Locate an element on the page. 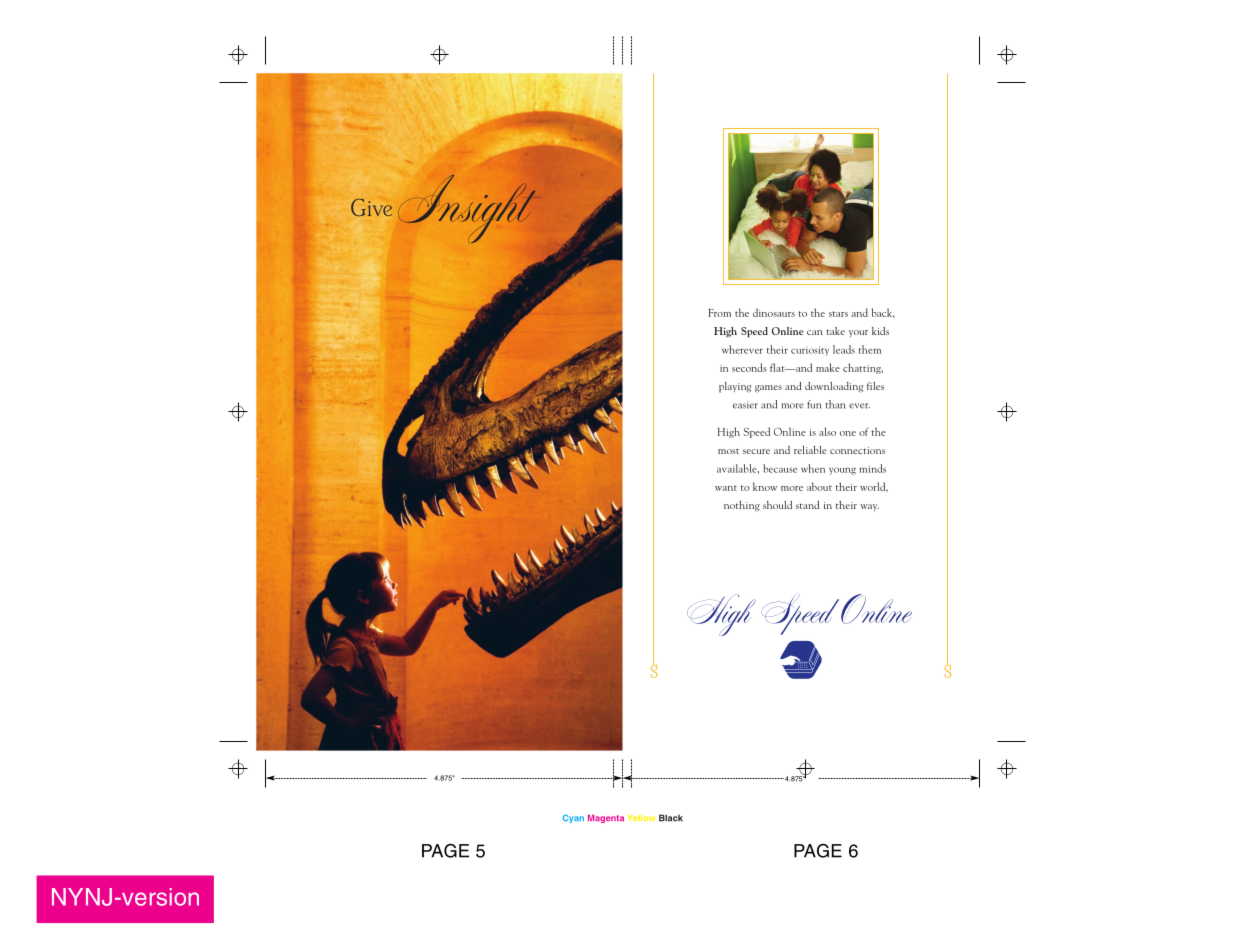  Insight is located at coordinates (470, 209).
